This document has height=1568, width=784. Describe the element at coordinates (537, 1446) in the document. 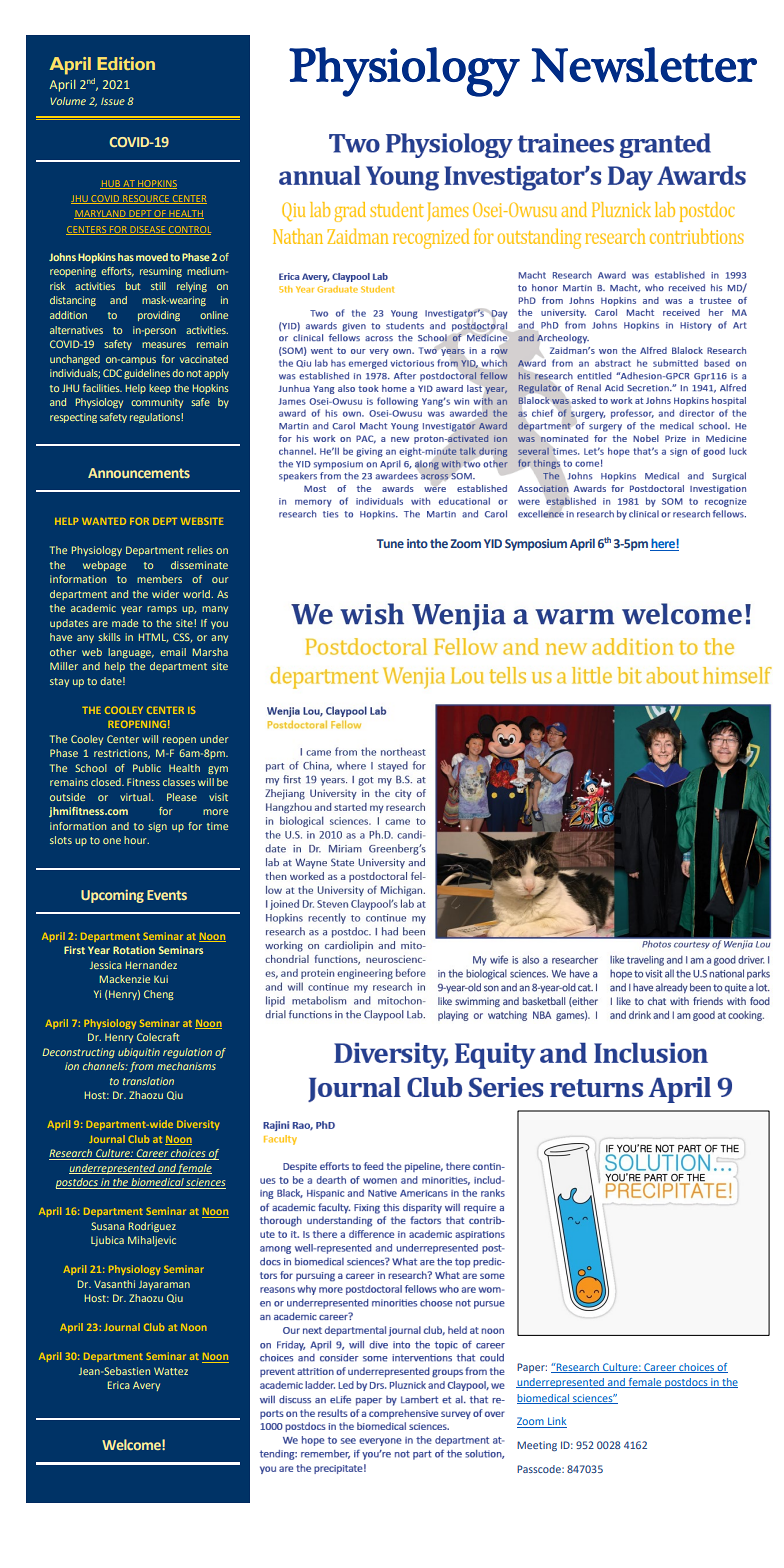

I see `Meeting` at that location.
